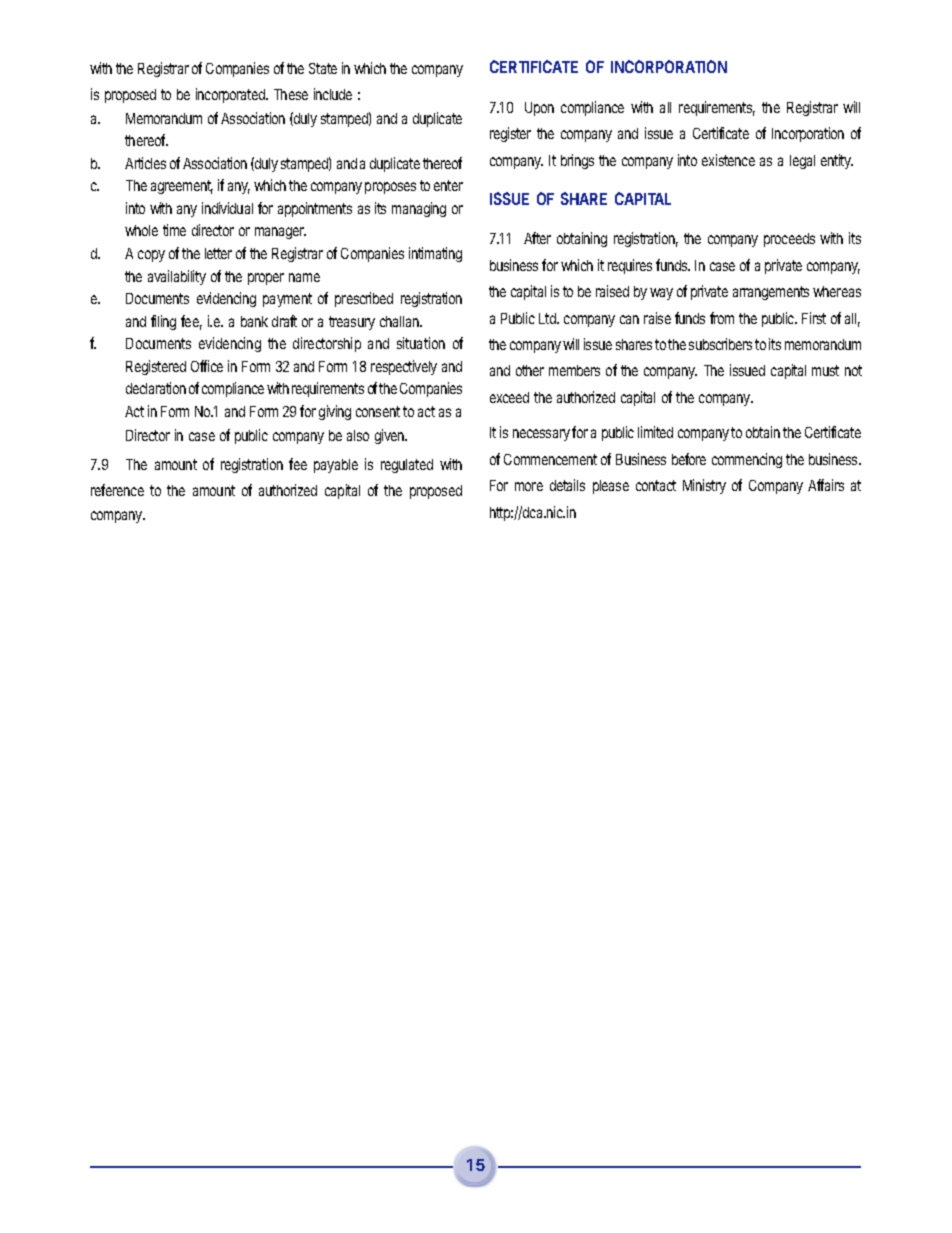 This page has height=1233, width=952. Describe the element at coordinates (227, 208) in the page. I see `individual` at that location.
